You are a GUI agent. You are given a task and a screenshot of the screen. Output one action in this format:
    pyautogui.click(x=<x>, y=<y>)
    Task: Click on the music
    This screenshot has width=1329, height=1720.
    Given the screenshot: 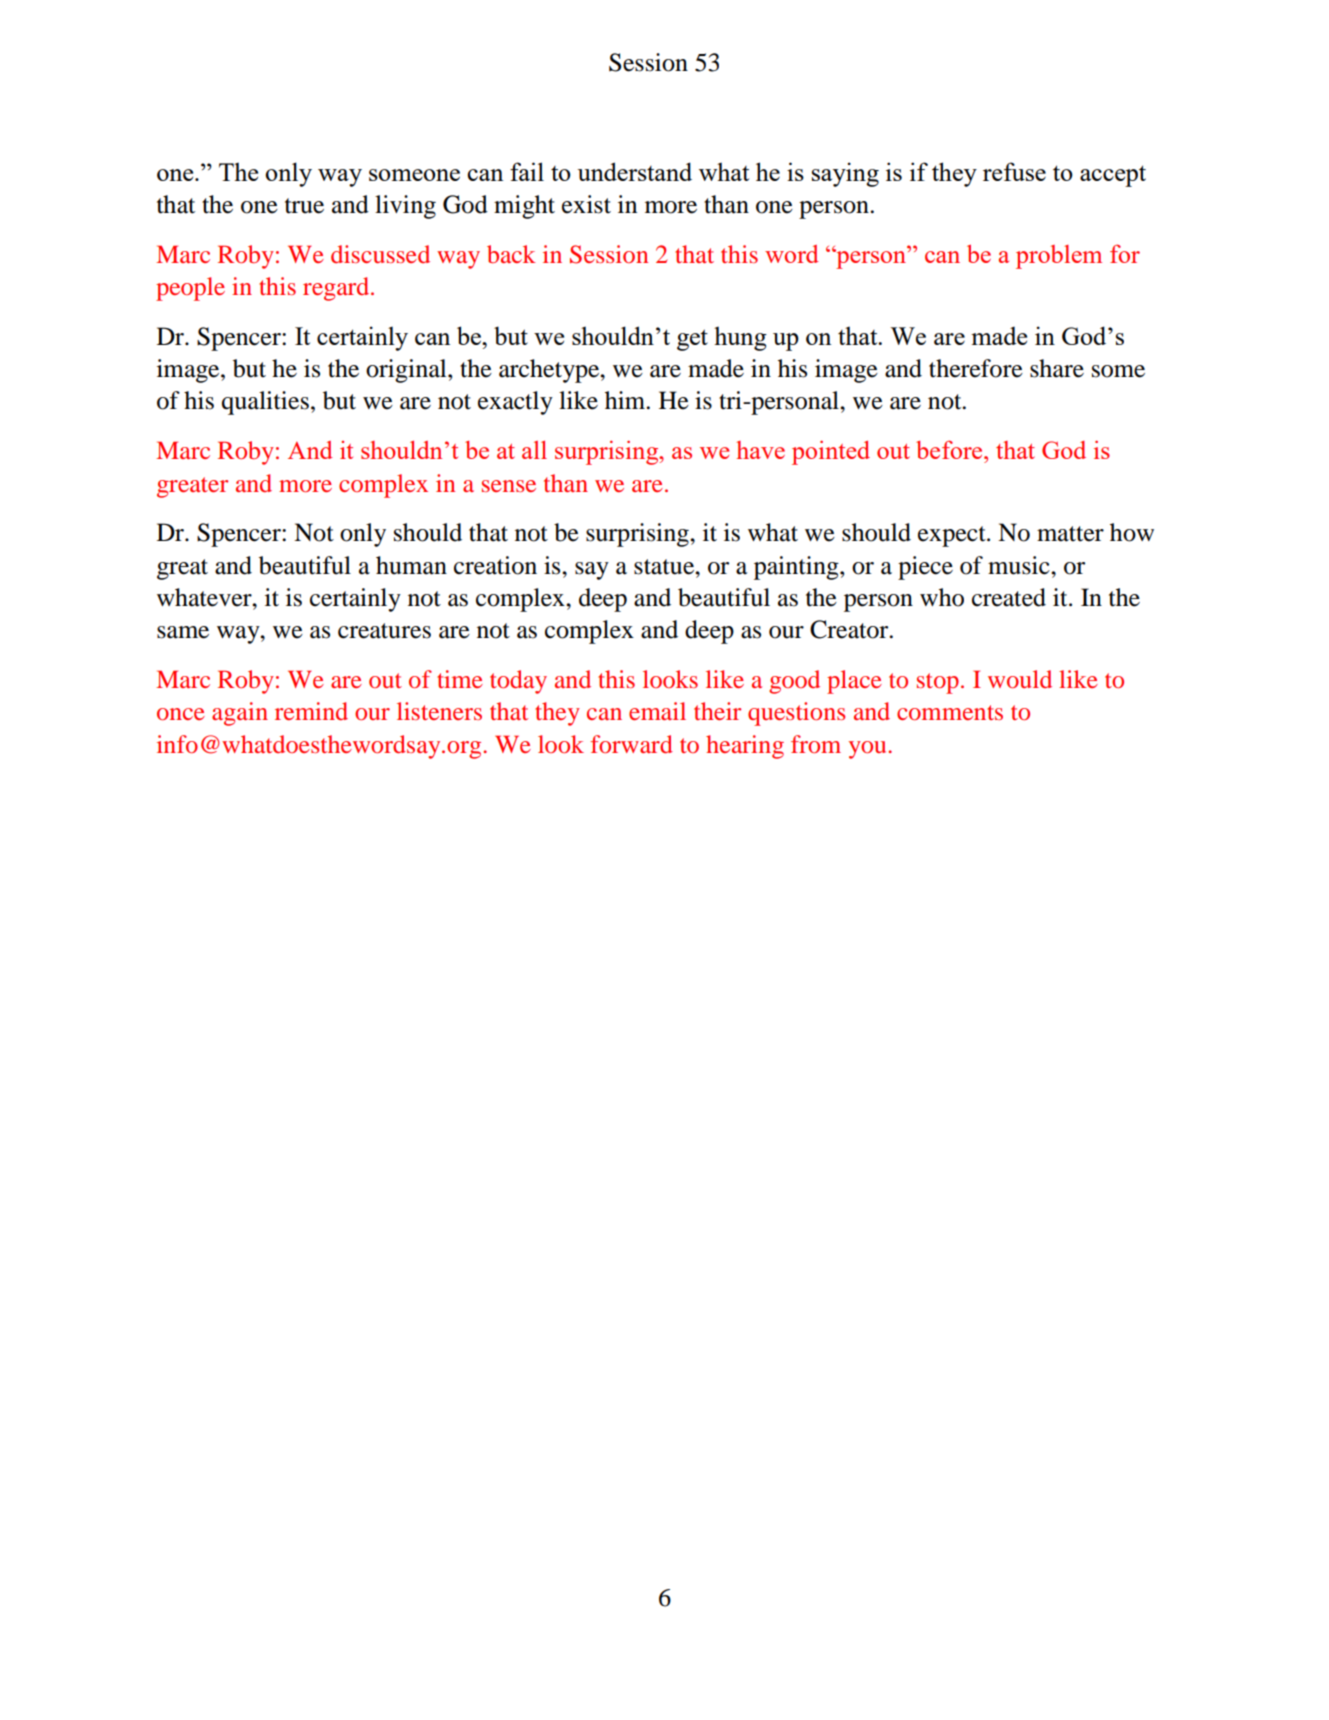 What is the action you would take?
    pyautogui.click(x=1020, y=565)
